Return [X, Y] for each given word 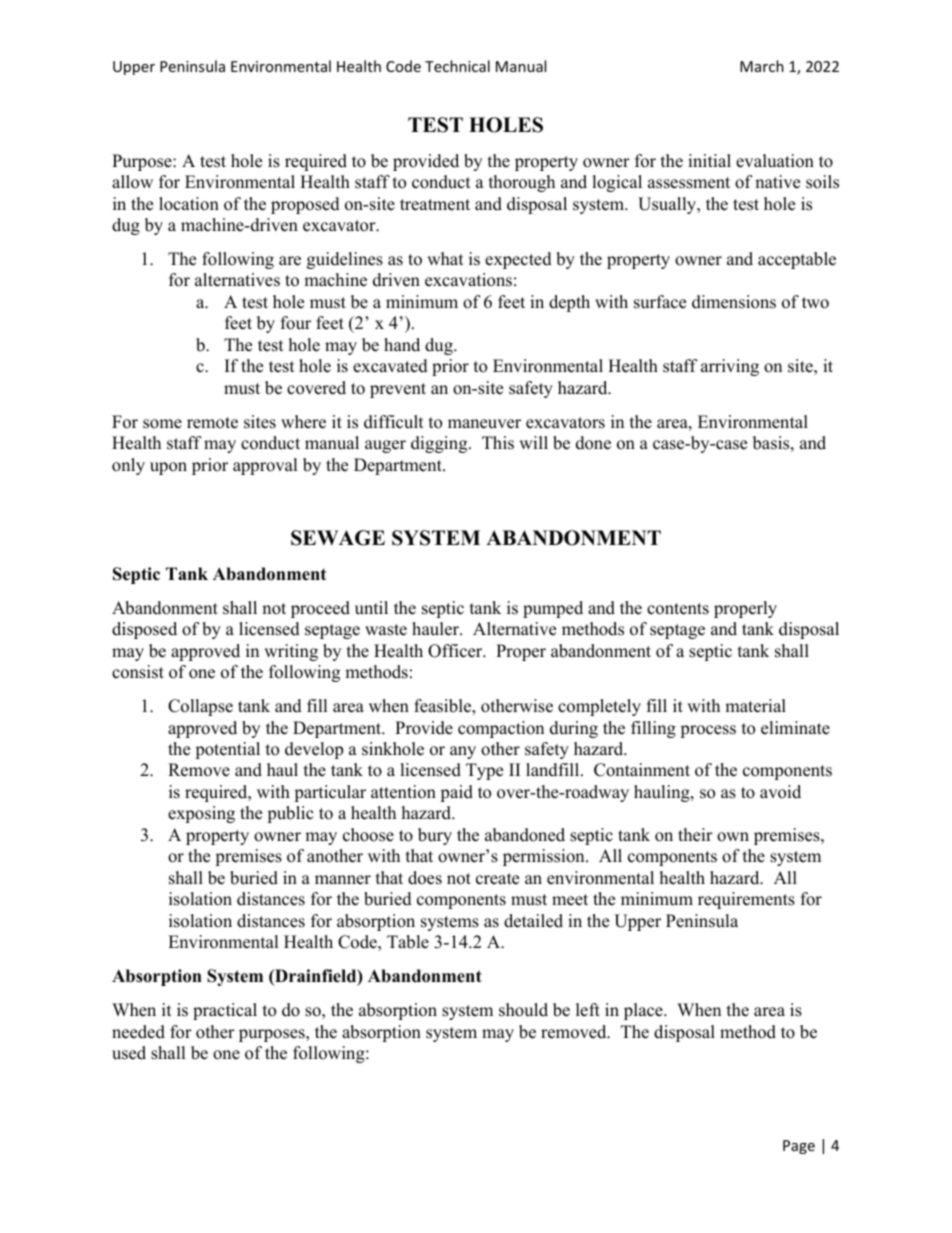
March [762, 66]
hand [402, 345]
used [129, 1053]
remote [212, 423]
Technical [457, 66]
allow [132, 182]
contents [678, 609]
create [497, 879]
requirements [746, 900]
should [523, 1010]
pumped [553, 609]
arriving [730, 367]
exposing [201, 814]
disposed [144, 630]
